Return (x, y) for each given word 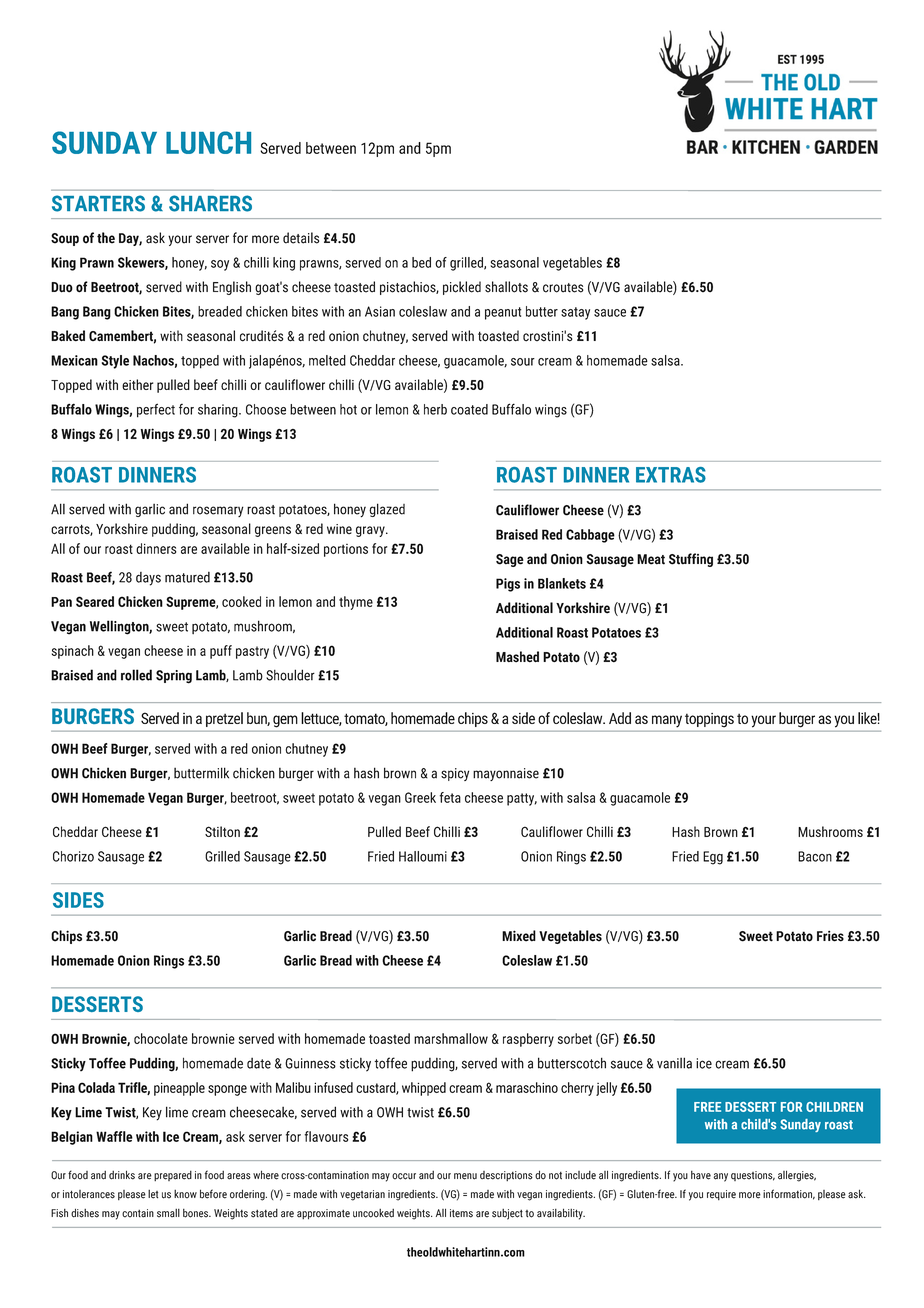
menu (465, 1176)
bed (421, 262)
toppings (709, 720)
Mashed (517, 657)
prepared (173, 1176)
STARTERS (98, 203)
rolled (136, 675)
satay (575, 313)
